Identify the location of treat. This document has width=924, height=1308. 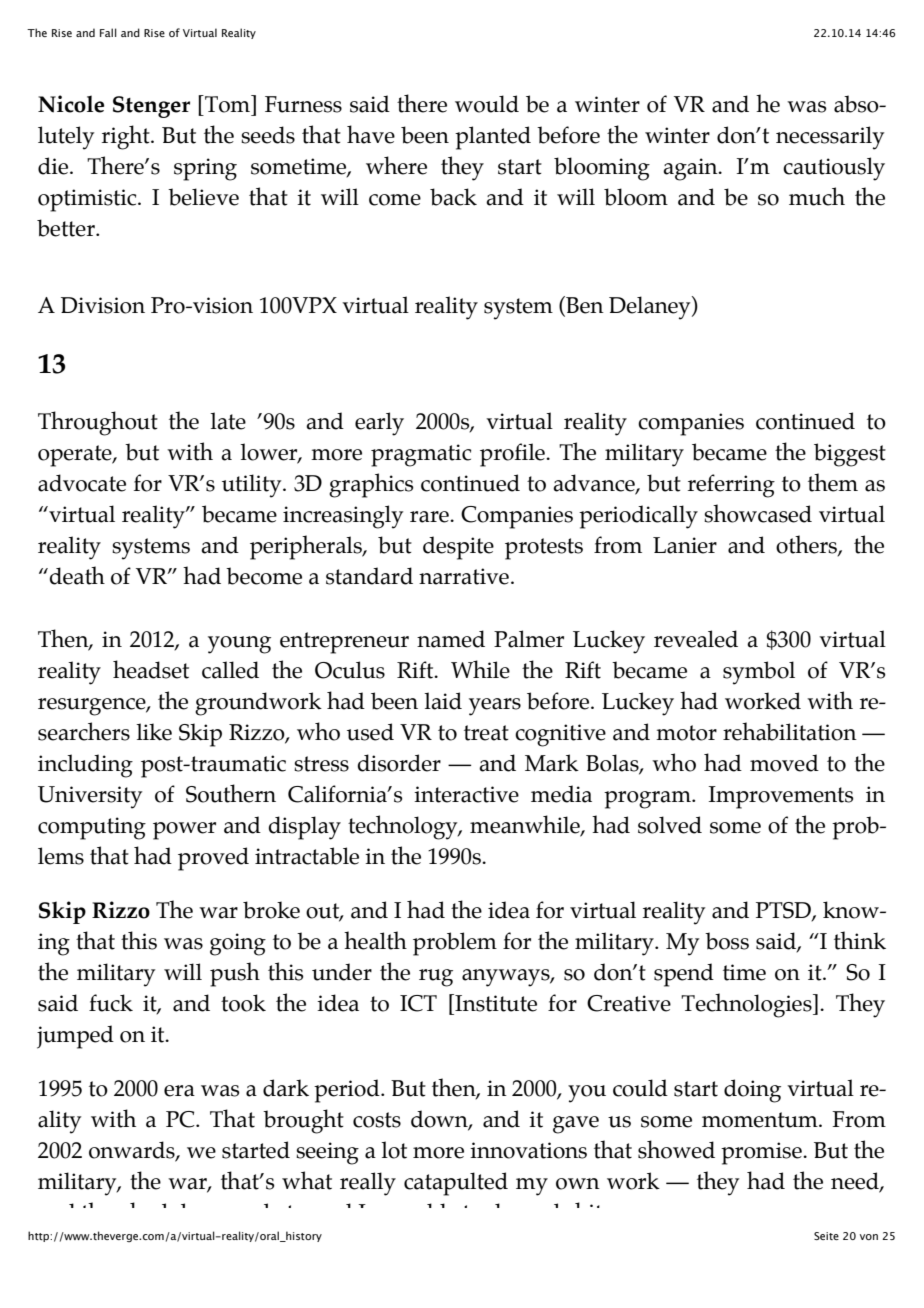
(486, 733).
